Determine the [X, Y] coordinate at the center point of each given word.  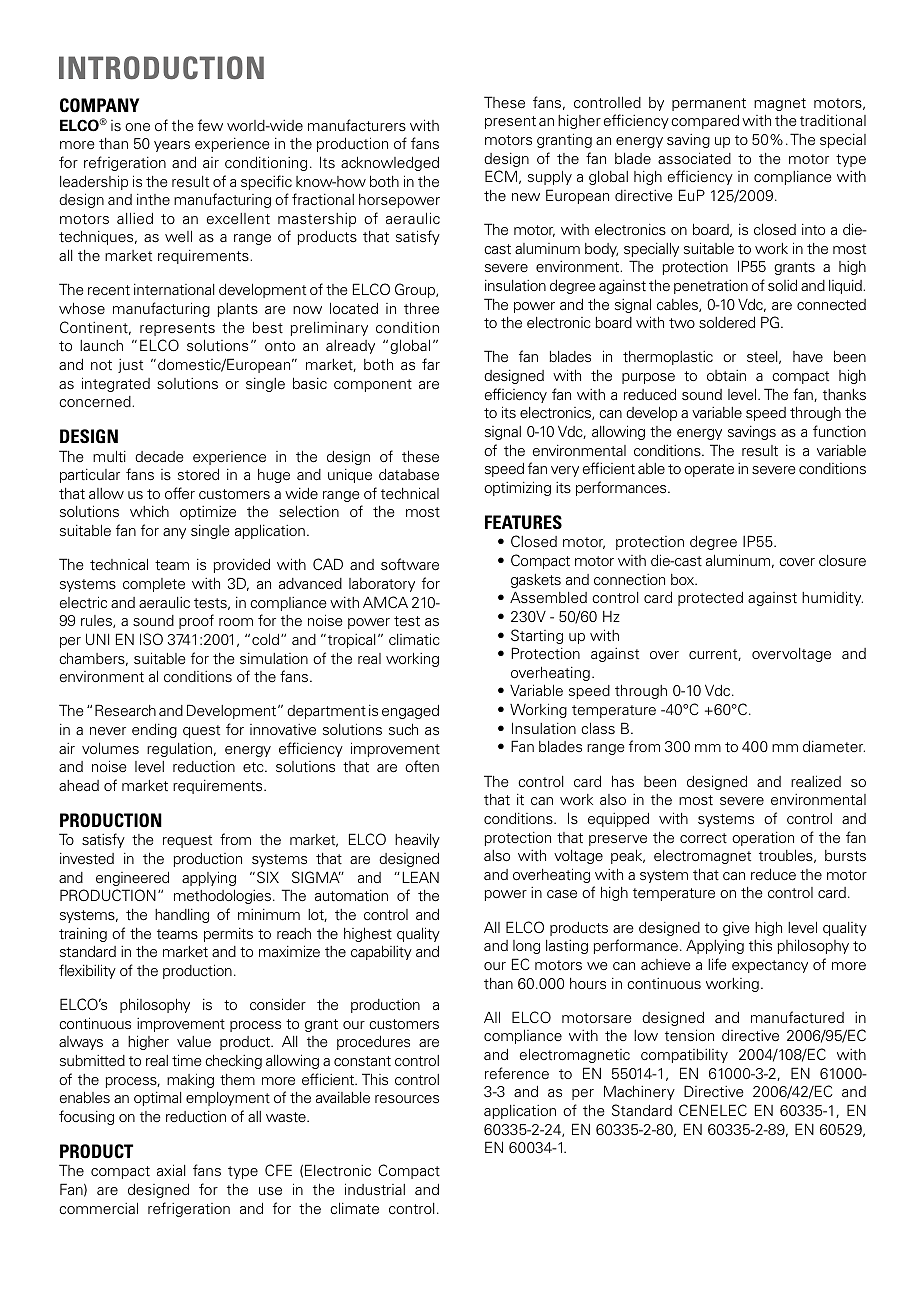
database [409, 474]
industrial [375, 1189]
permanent [709, 104]
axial [171, 1170]
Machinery [639, 1092]
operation [763, 839]
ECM [501, 176]
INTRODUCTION [161, 68]
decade [159, 456]
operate [709, 470]
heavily [417, 840]
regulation [181, 749]
